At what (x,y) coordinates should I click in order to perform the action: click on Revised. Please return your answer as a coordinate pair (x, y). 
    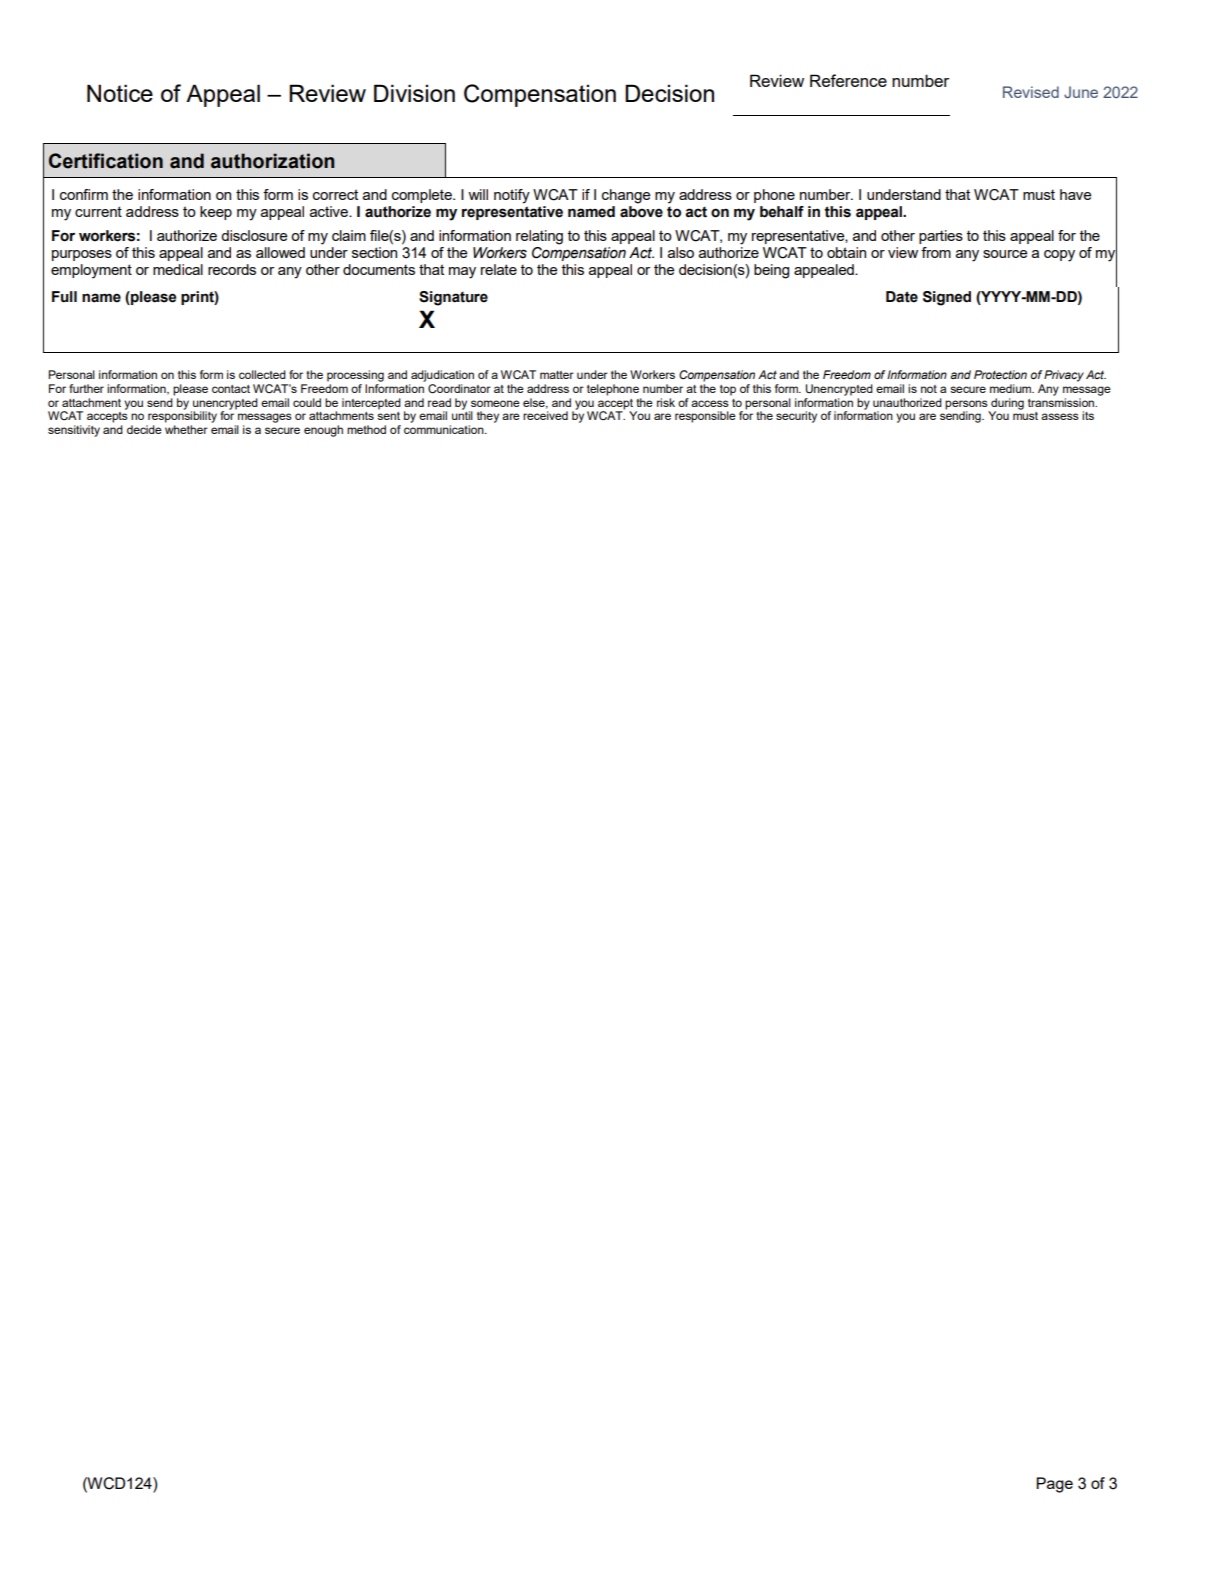
    Looking at the image, I should click on (1031, 92).
